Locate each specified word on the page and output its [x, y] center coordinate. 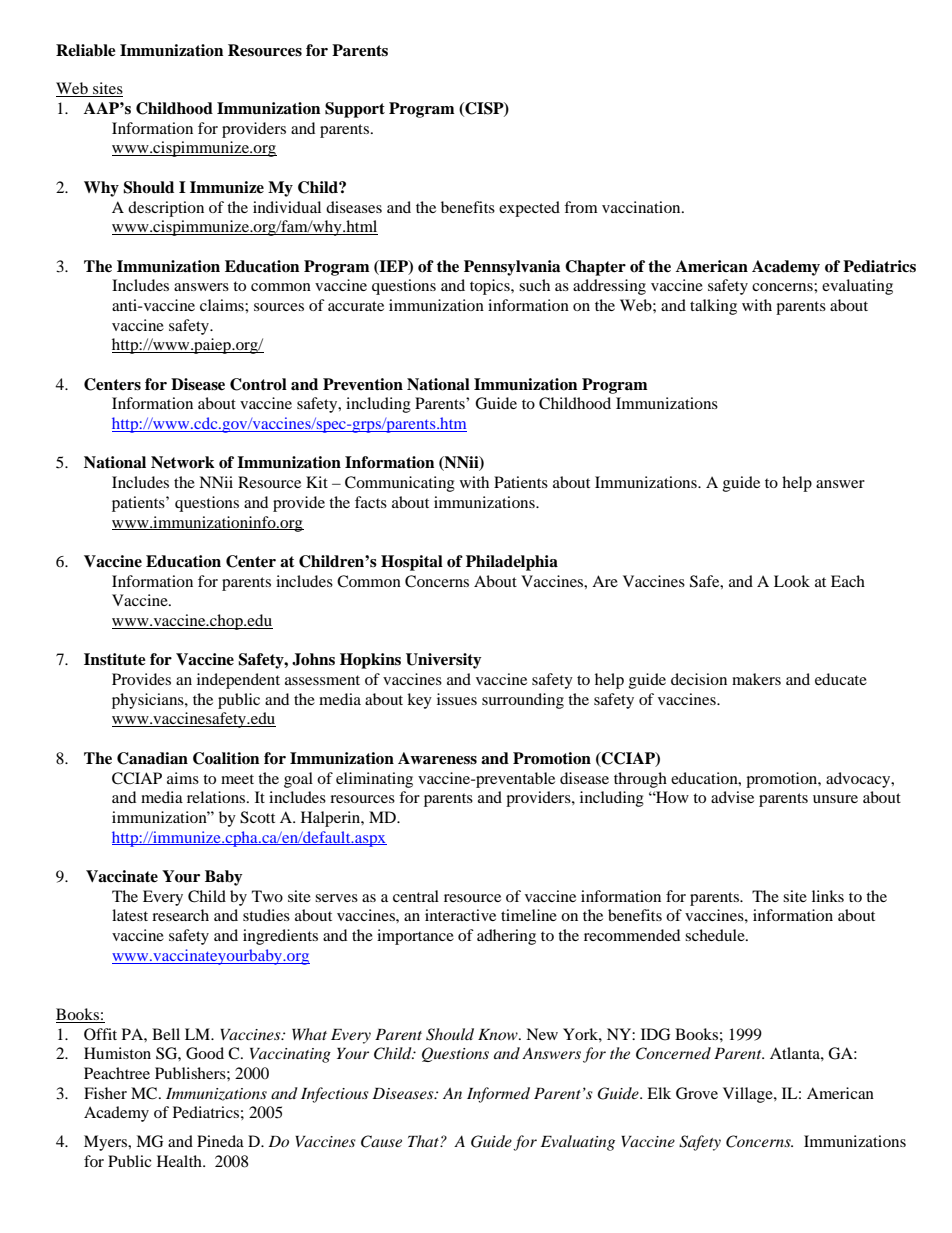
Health [180, 1161]
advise [732, 797]
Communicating [400, 484]
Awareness [437, 758]
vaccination [642, 207]
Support [355, 110]
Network [183, 462]
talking [713, 307]
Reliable [86, 50]
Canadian [152, 758]
